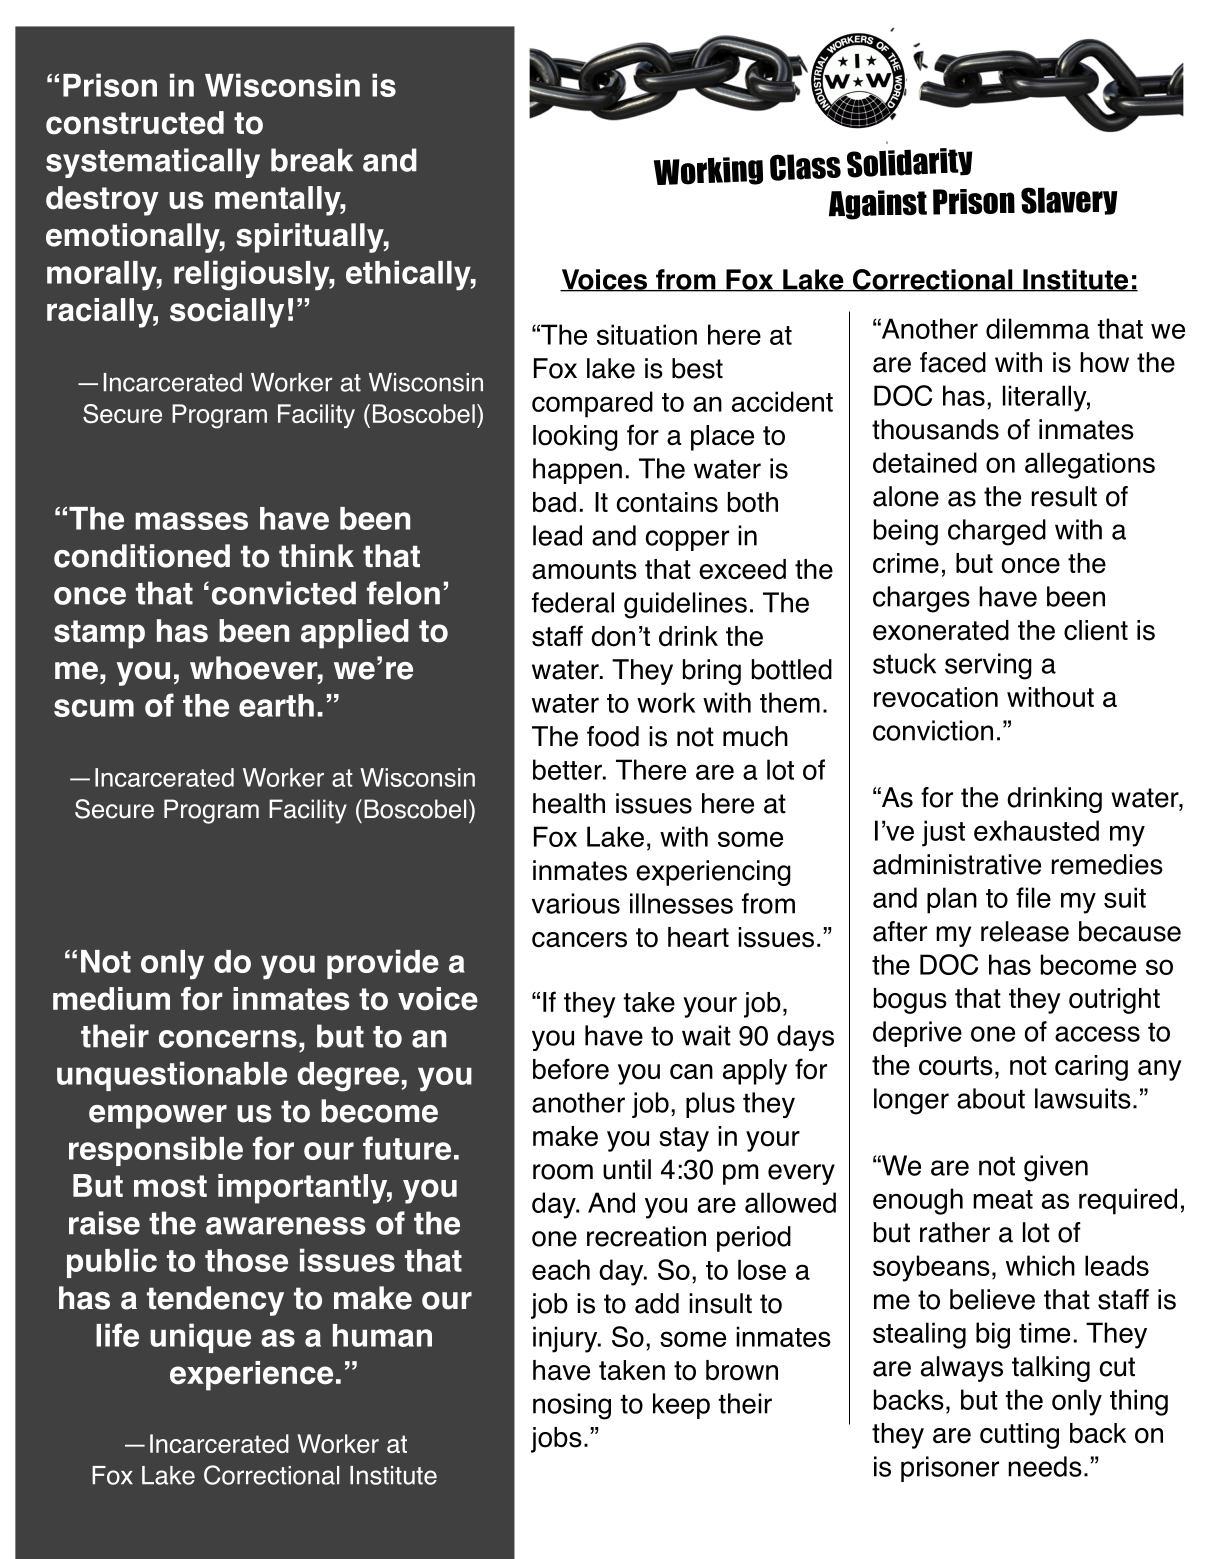 The image size is (1205, 1559). Describe the element at coordinates (1036, 830) in the screenshot. I see `exhausted` at that location.
